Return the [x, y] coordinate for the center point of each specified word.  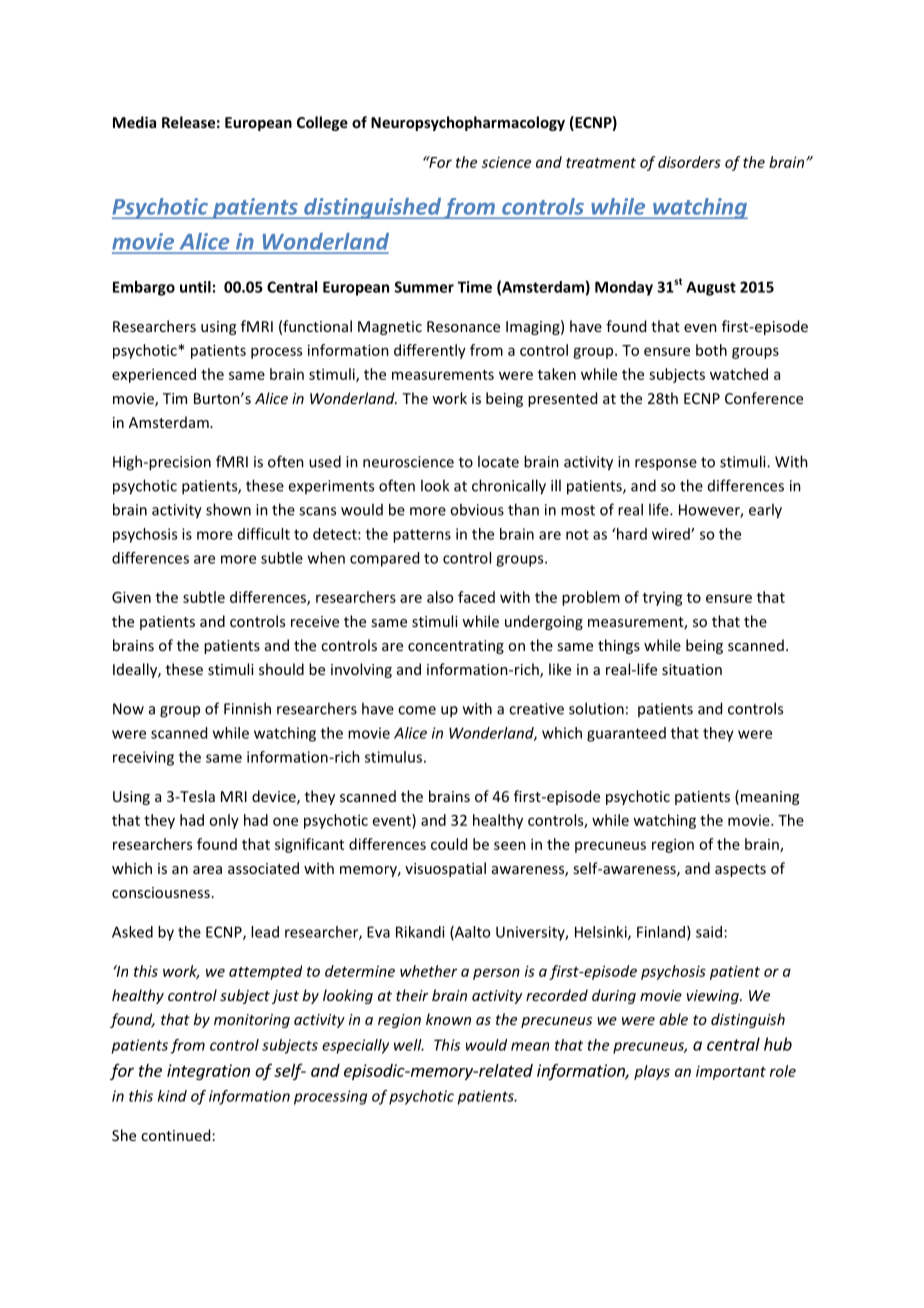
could [449, 844]
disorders [689, 162]
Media [134, 122]
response [666, 465]
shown [228, 509]
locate [498, 461]
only [224, 821]
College [322, 123]
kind [172, 1096]
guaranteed [626, 734]
